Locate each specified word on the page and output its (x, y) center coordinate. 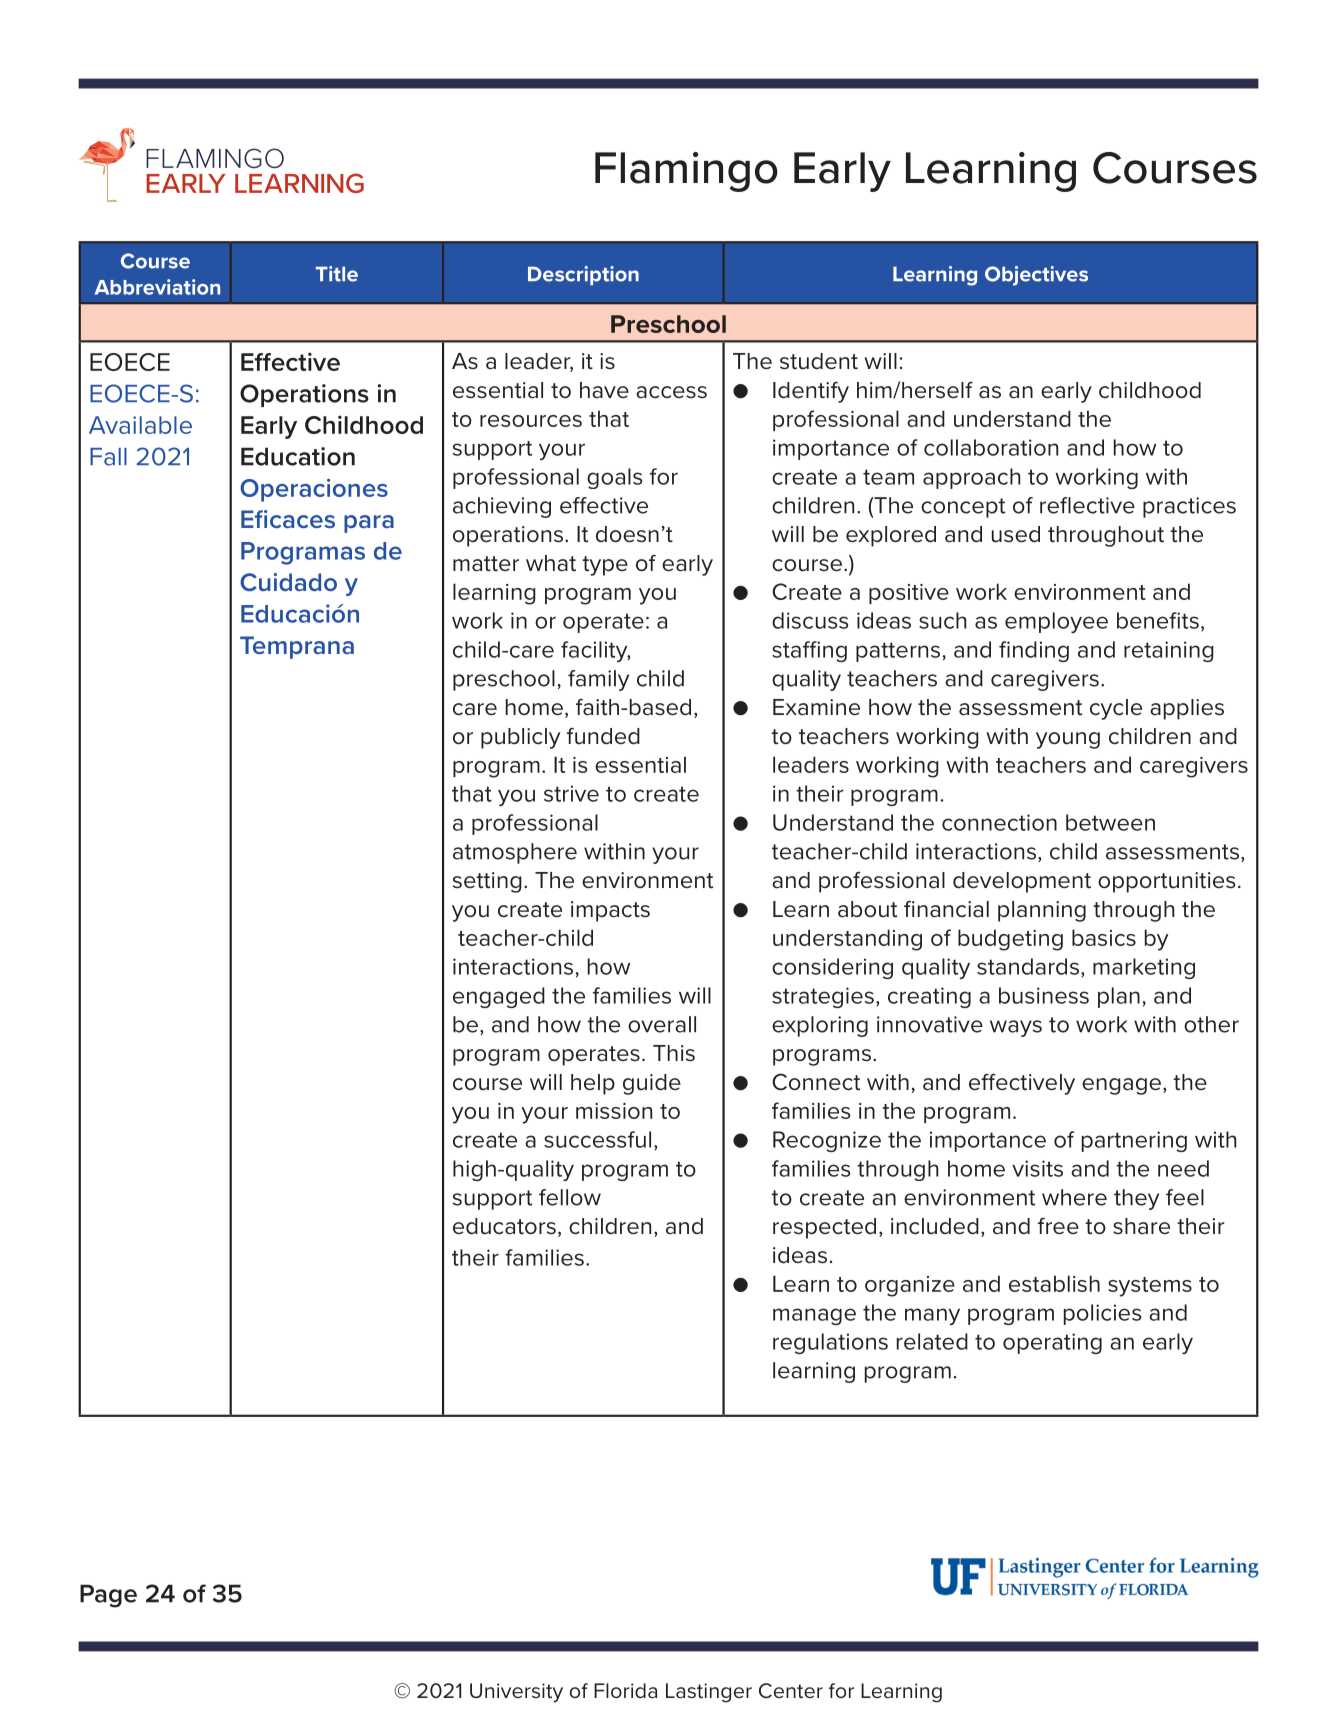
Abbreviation (157, 287)
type (605, 566)
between (1110, 822)
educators (504, 1226)
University (516, 1693)
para (369, 524)
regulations (830, 1343)
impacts (610, 911)
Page (108, 1596)
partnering (1134, 1141)
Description (583, 275)
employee (1056, 622)
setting (487, 882)
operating (1052, 1343)
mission (614, 1111)
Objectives (1036, 276)
